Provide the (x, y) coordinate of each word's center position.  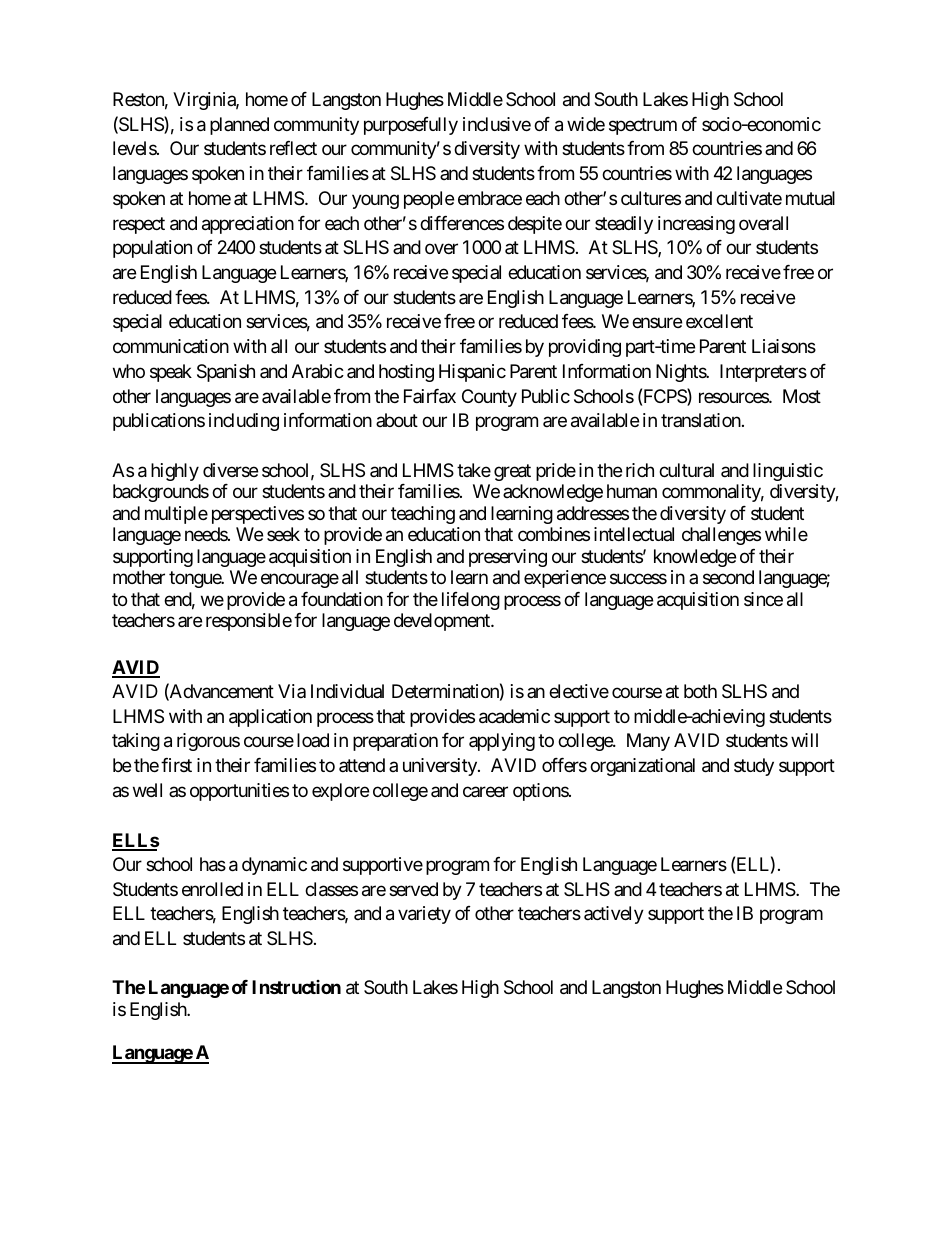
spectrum (643, 126)
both (700, 691)
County (489, 398)
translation (702, 420)
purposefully (411, 126)
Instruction (296, 987)
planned (239, 126)
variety (424, 915)
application (270, 718)
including (244, 422)
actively (614, 915)
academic (514, 716)
